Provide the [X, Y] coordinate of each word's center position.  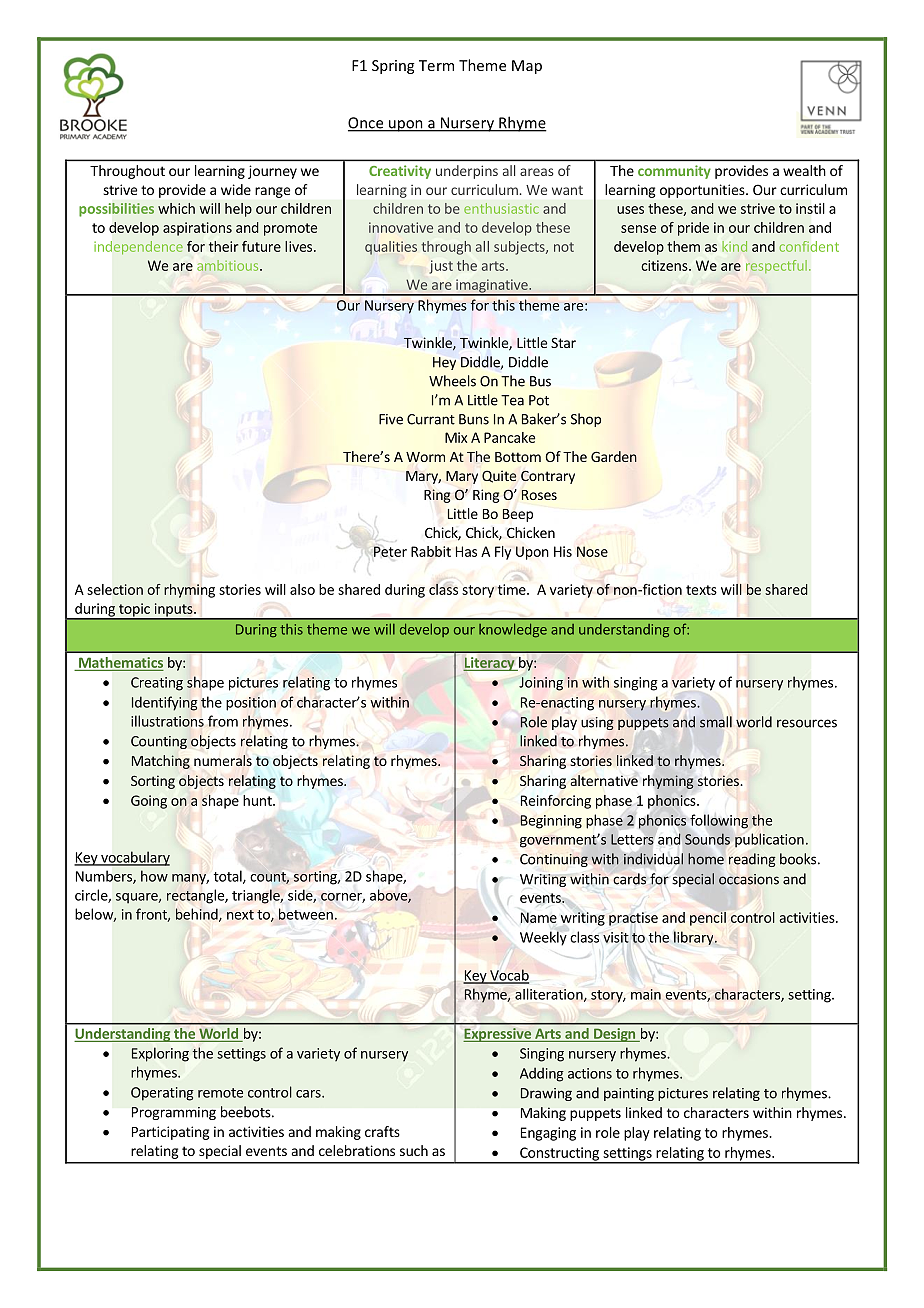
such [414, 1150]
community [674, 172]
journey [272, 172]
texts [701, 590]
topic [134, 611]
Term [436, 65]
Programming [174, 1113]
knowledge [513, 630]
